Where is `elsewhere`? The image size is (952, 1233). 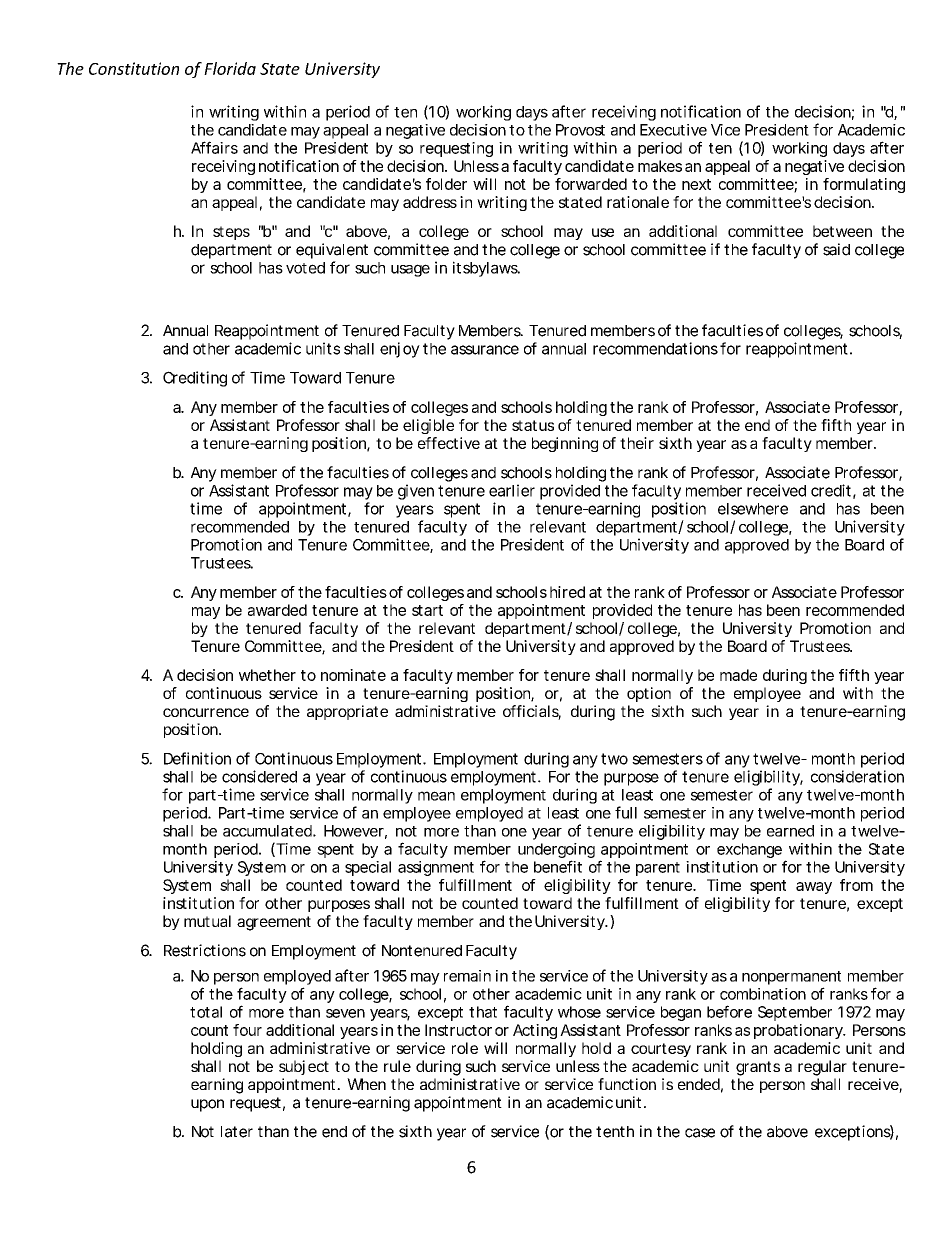 elsewhere is located at coordinates (753, 509).
